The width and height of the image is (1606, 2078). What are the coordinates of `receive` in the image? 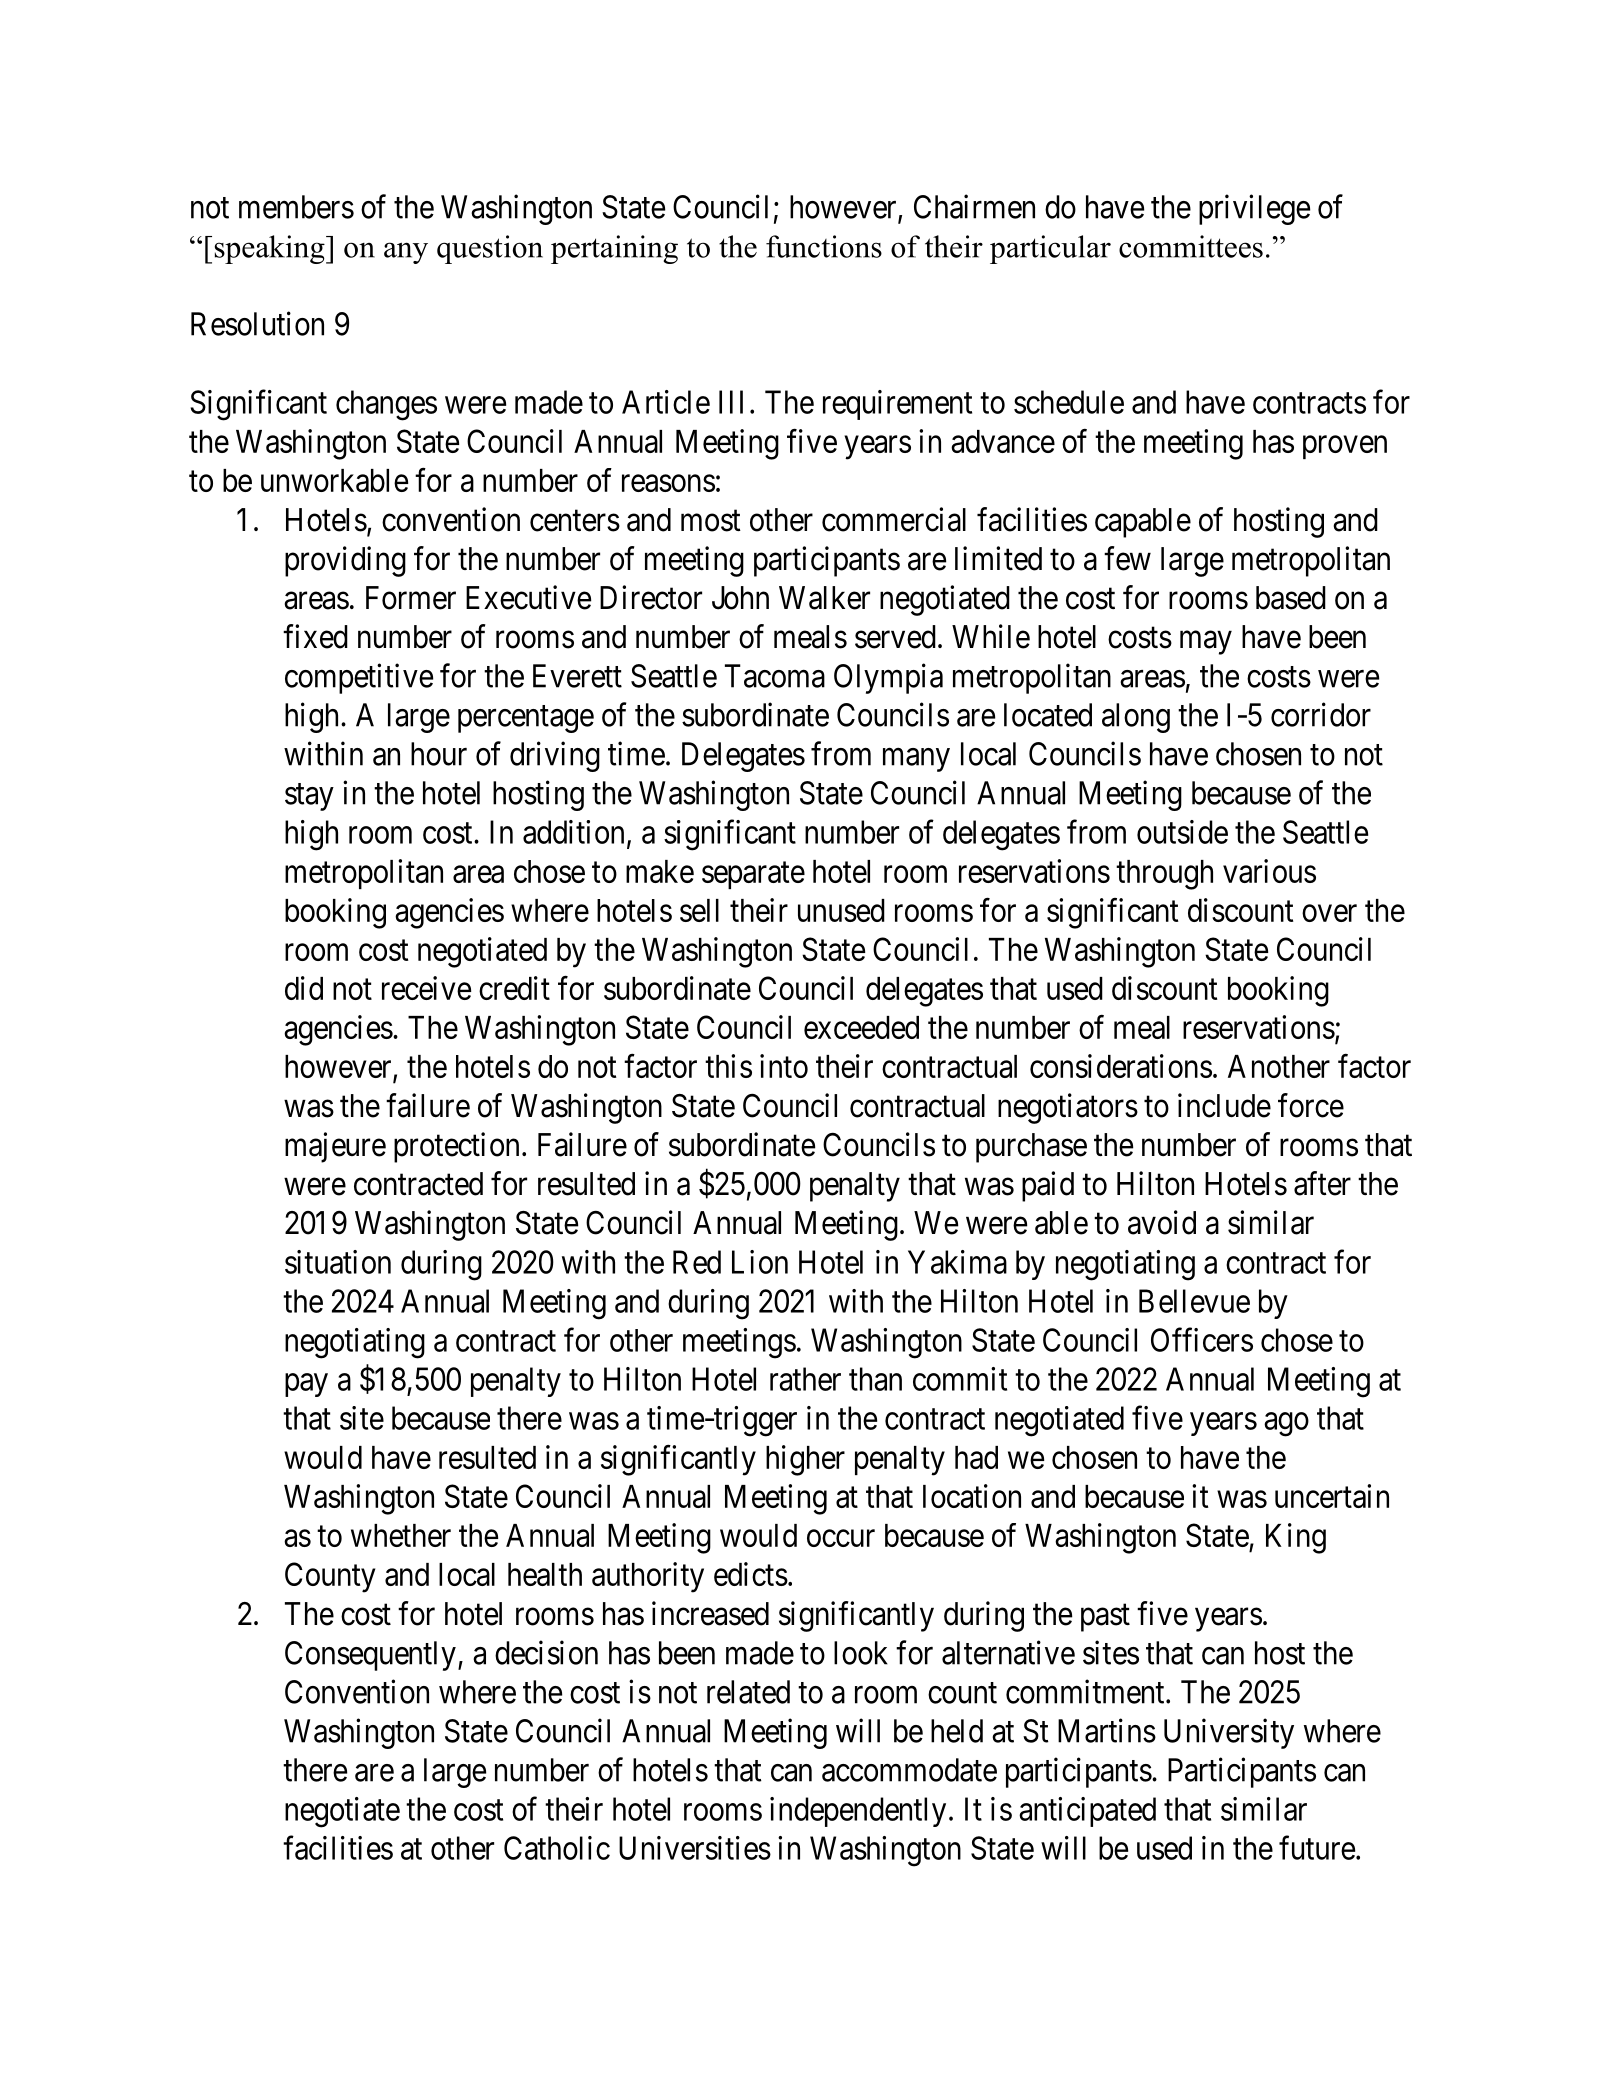 It's located at (426, 988).
